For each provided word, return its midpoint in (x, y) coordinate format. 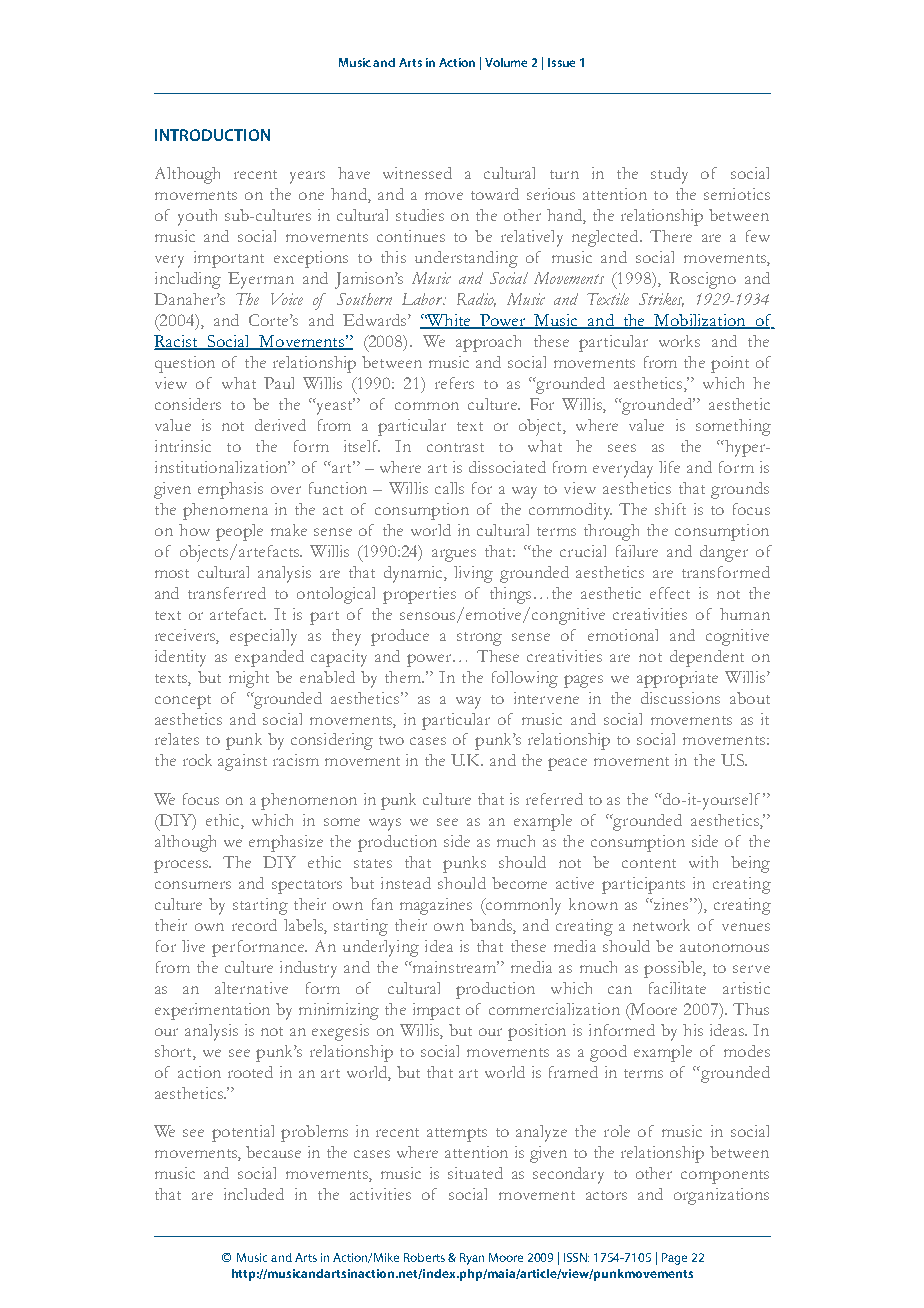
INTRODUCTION (212, 135)
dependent (707, 658)
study (669, 175)
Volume (506, 62)
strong (479, 639)
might (249, 679)
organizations (721, 1196)
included (254, 1194)
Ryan (472, 1259)
